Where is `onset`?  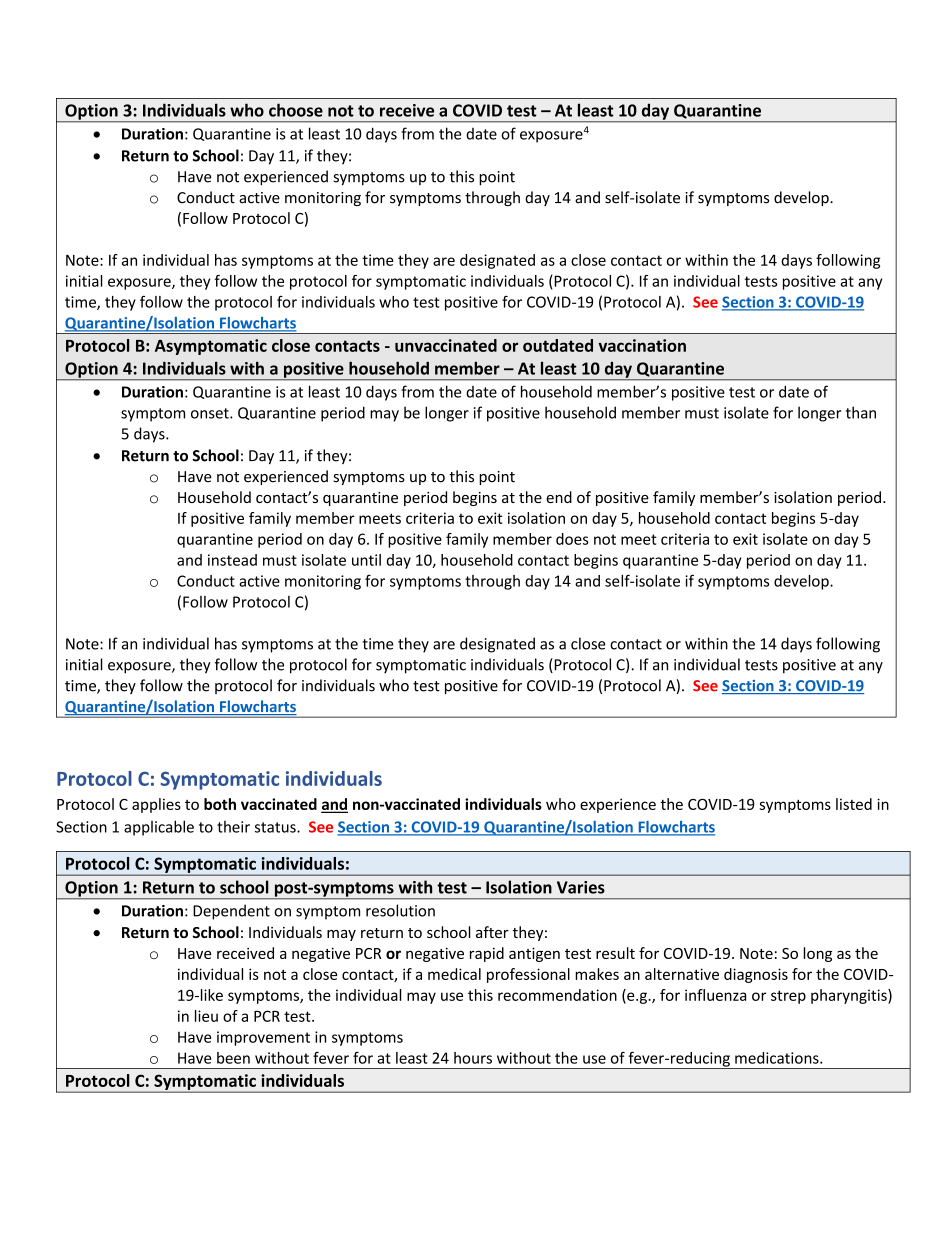 onset is located at coordinates (211, 413).
